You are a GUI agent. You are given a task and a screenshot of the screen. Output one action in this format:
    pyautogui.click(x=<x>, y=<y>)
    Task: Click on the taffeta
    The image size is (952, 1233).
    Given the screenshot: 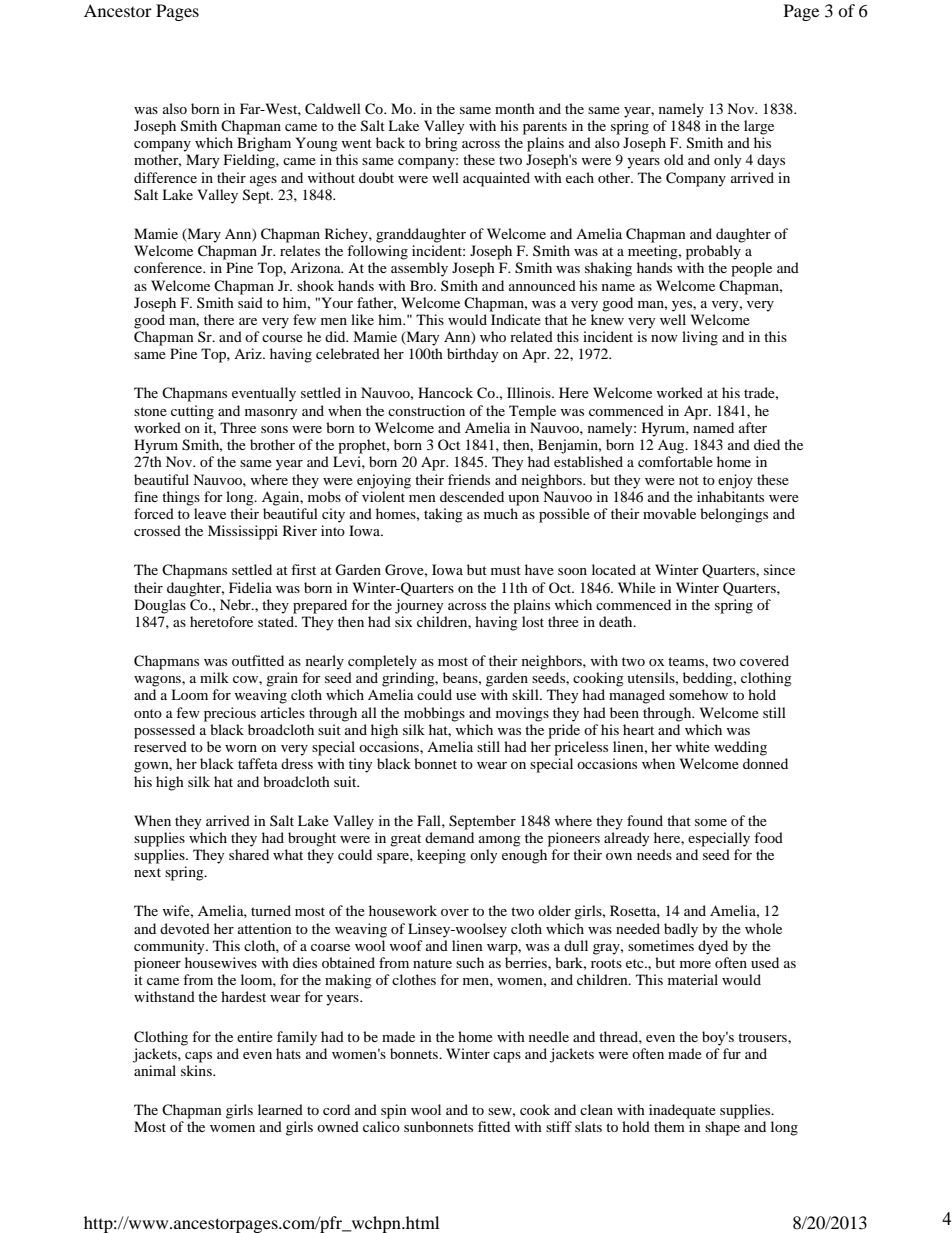 What is the action you would take?
    pyautogui.click(x=258, y=763)
